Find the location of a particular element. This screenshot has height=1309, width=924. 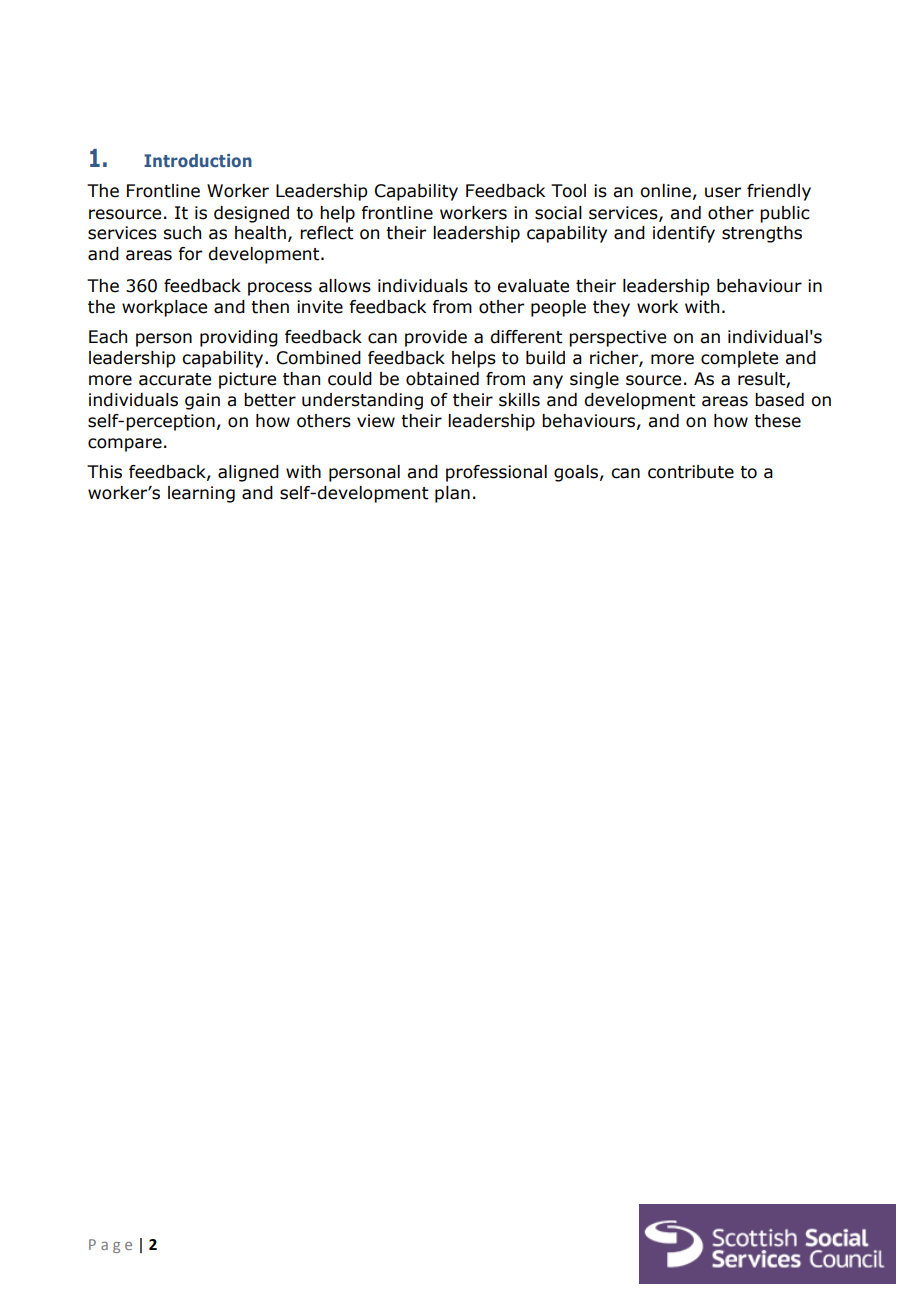

Tool is located at coordinates (568, 191).
